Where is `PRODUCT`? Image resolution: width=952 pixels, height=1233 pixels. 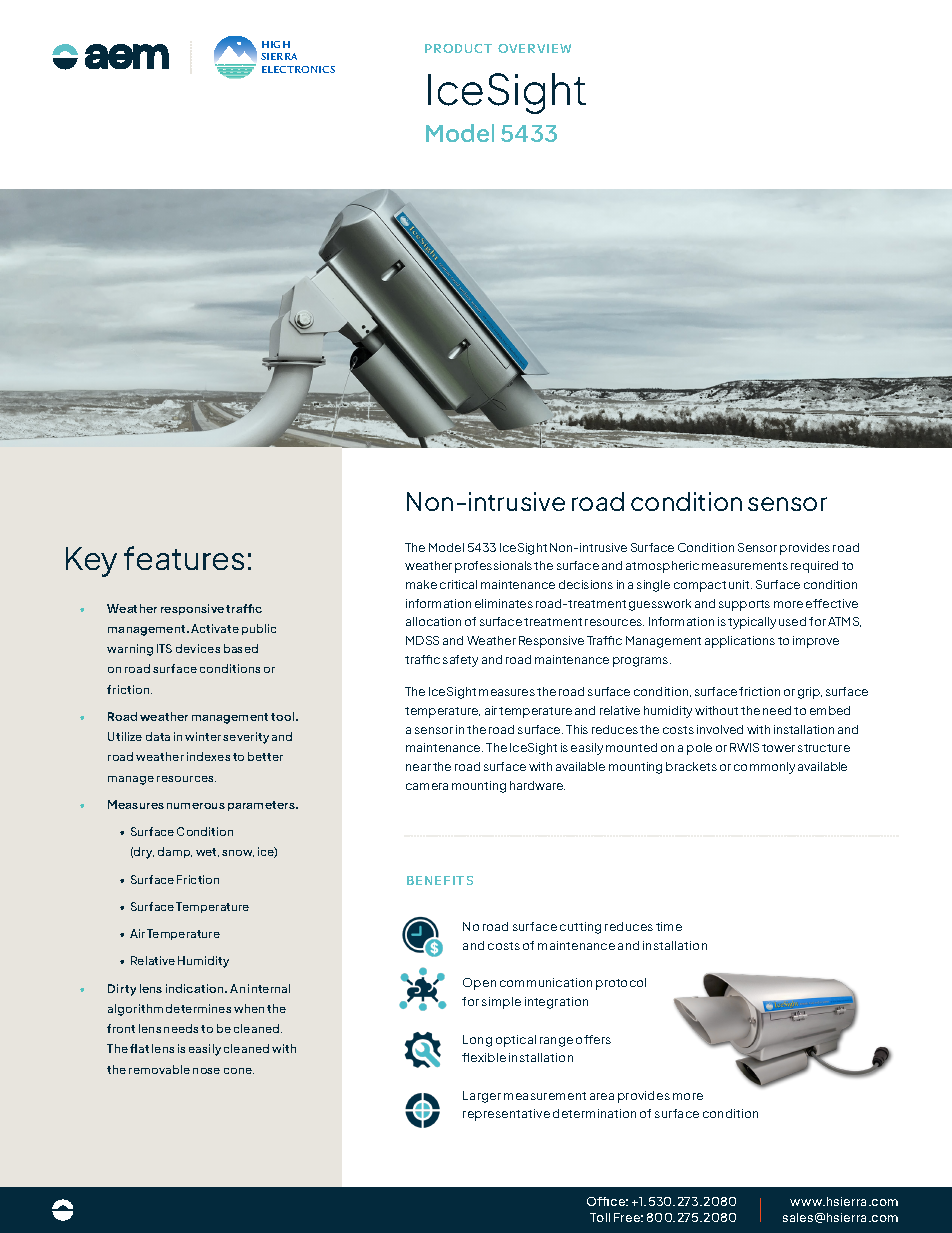
PRODUCT is located at coordinates (458, 48).
